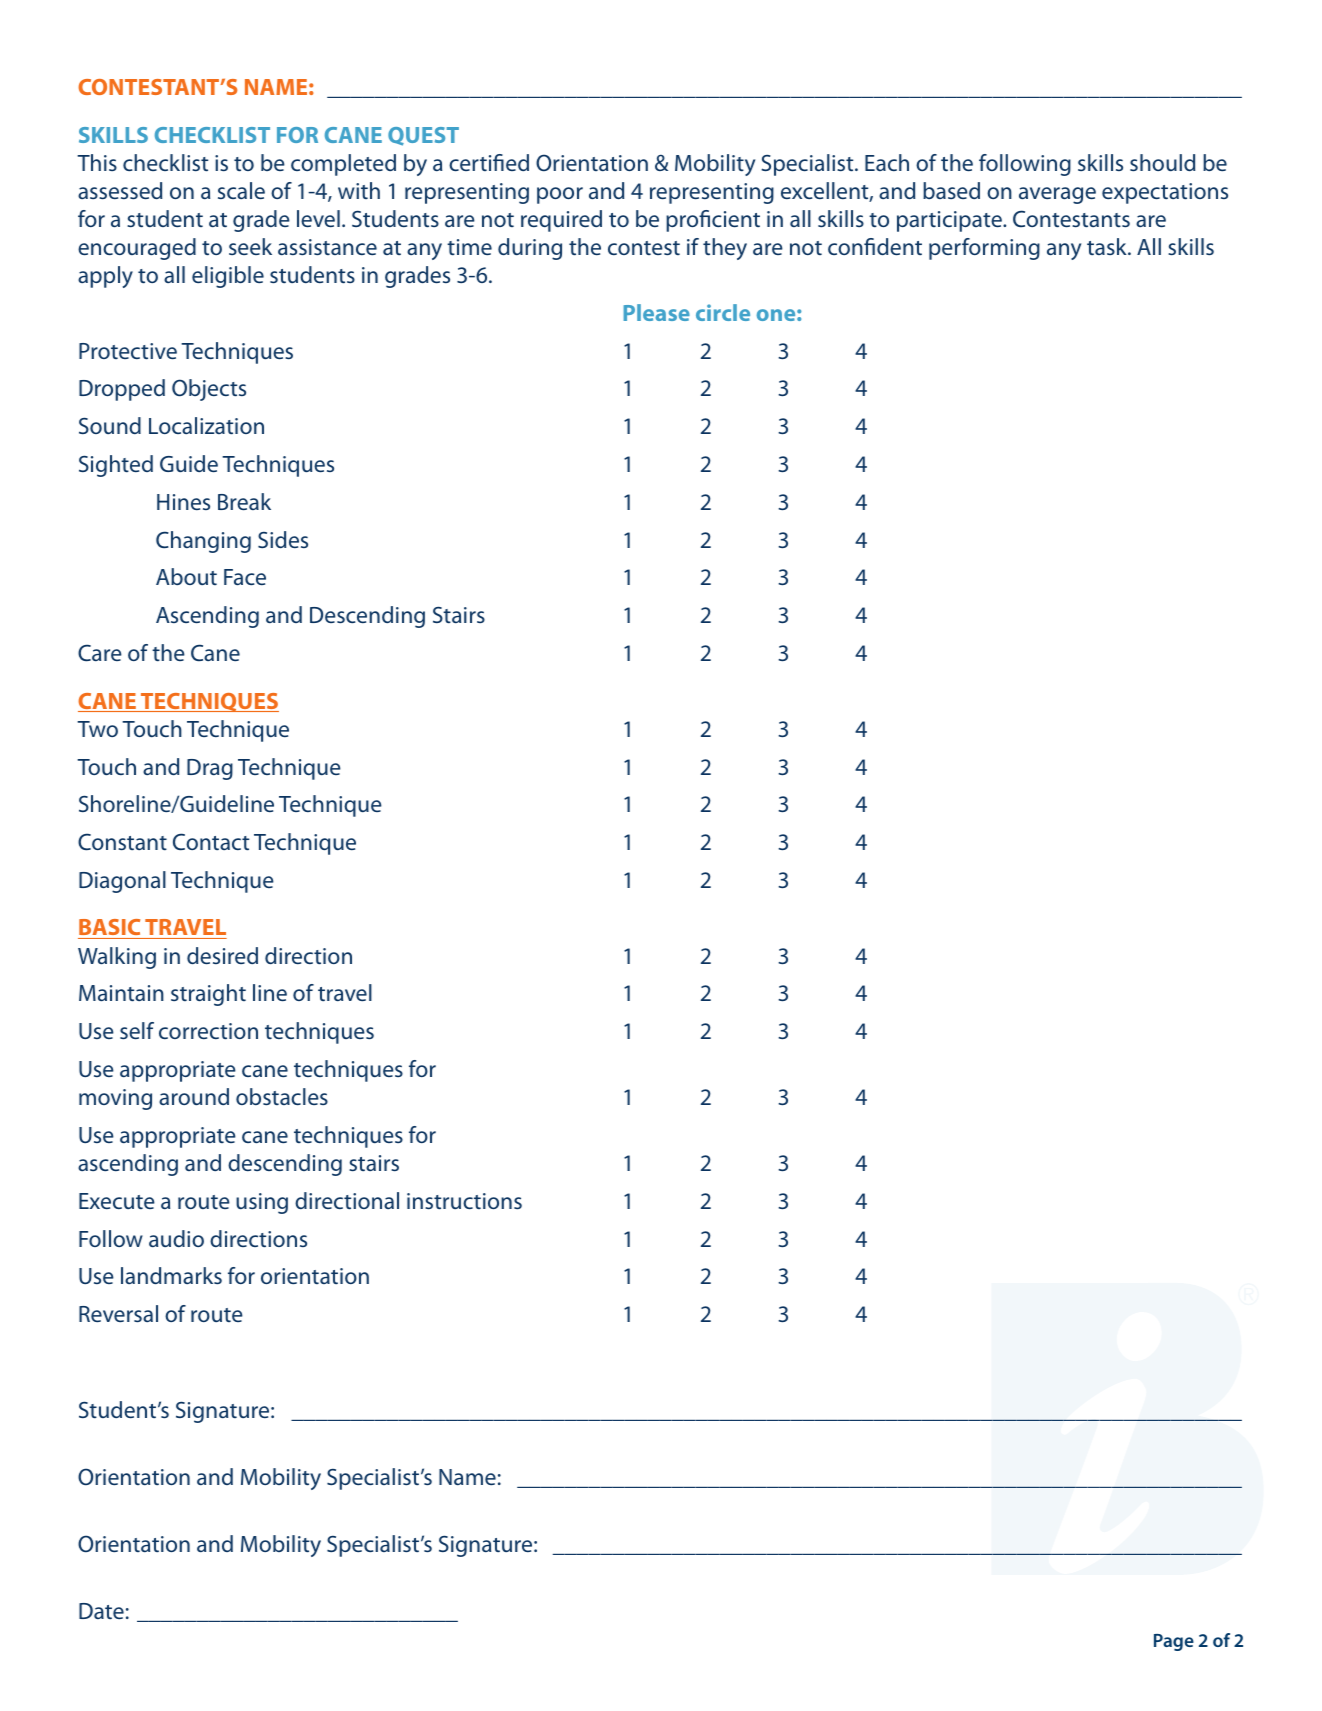 The width and height of the image is (1322, 1711). I want to click on poor, so click(560, 195).
